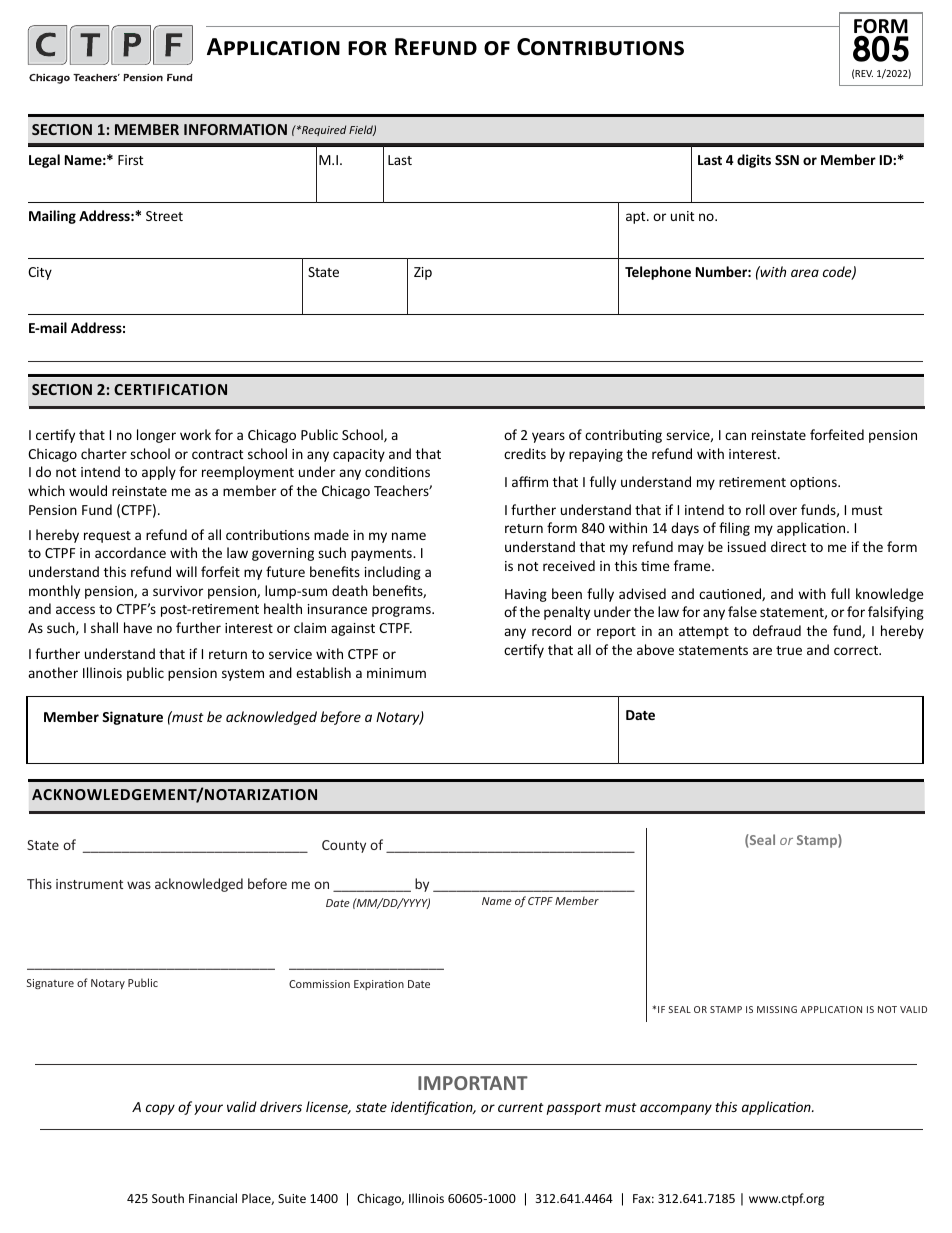  I want to click on MISSING, so click(777, 1009).
